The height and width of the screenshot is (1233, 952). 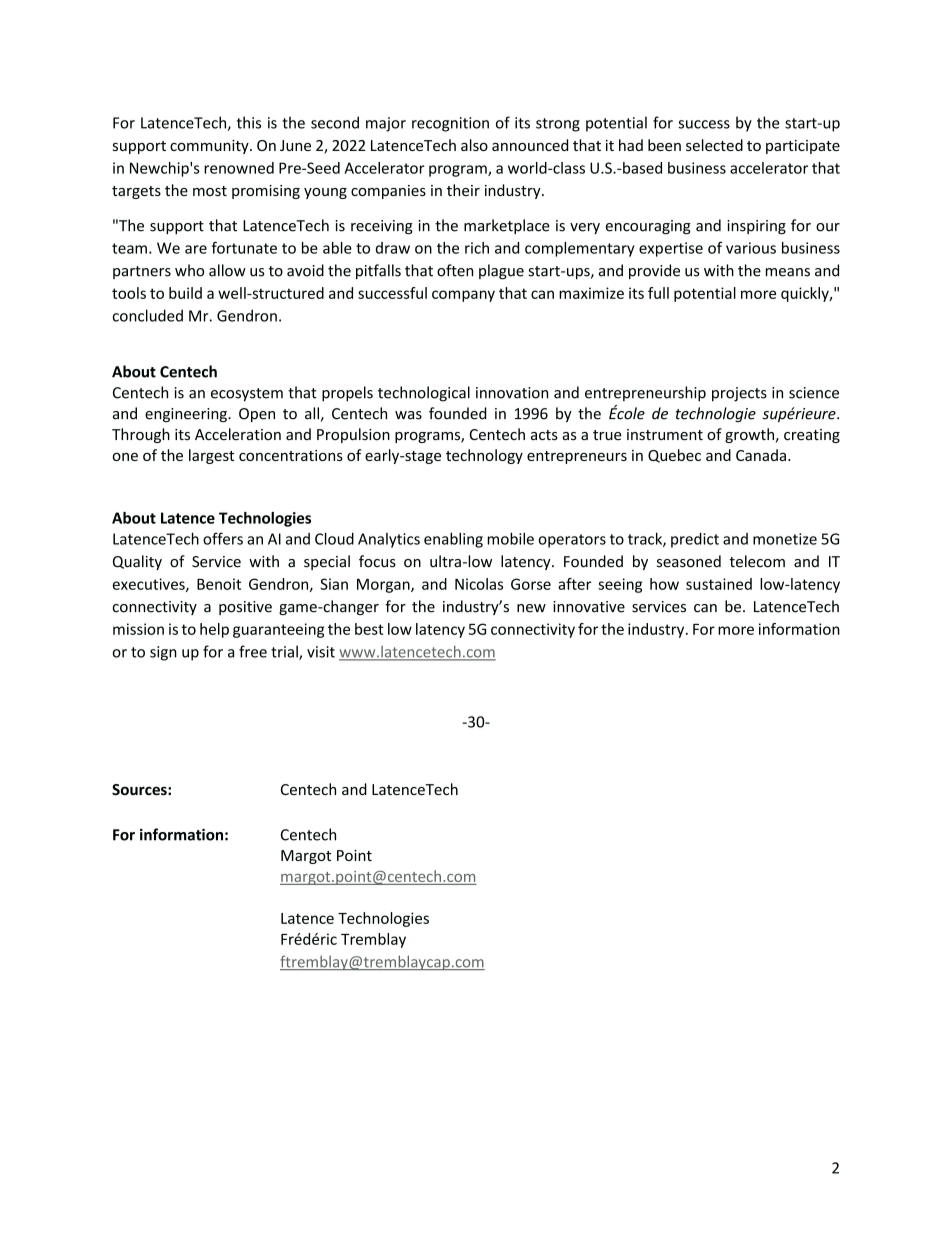 What do you see at coordinates (714, 145) in the screenshot?
I see `selected` at bounding box center [714, 145].
